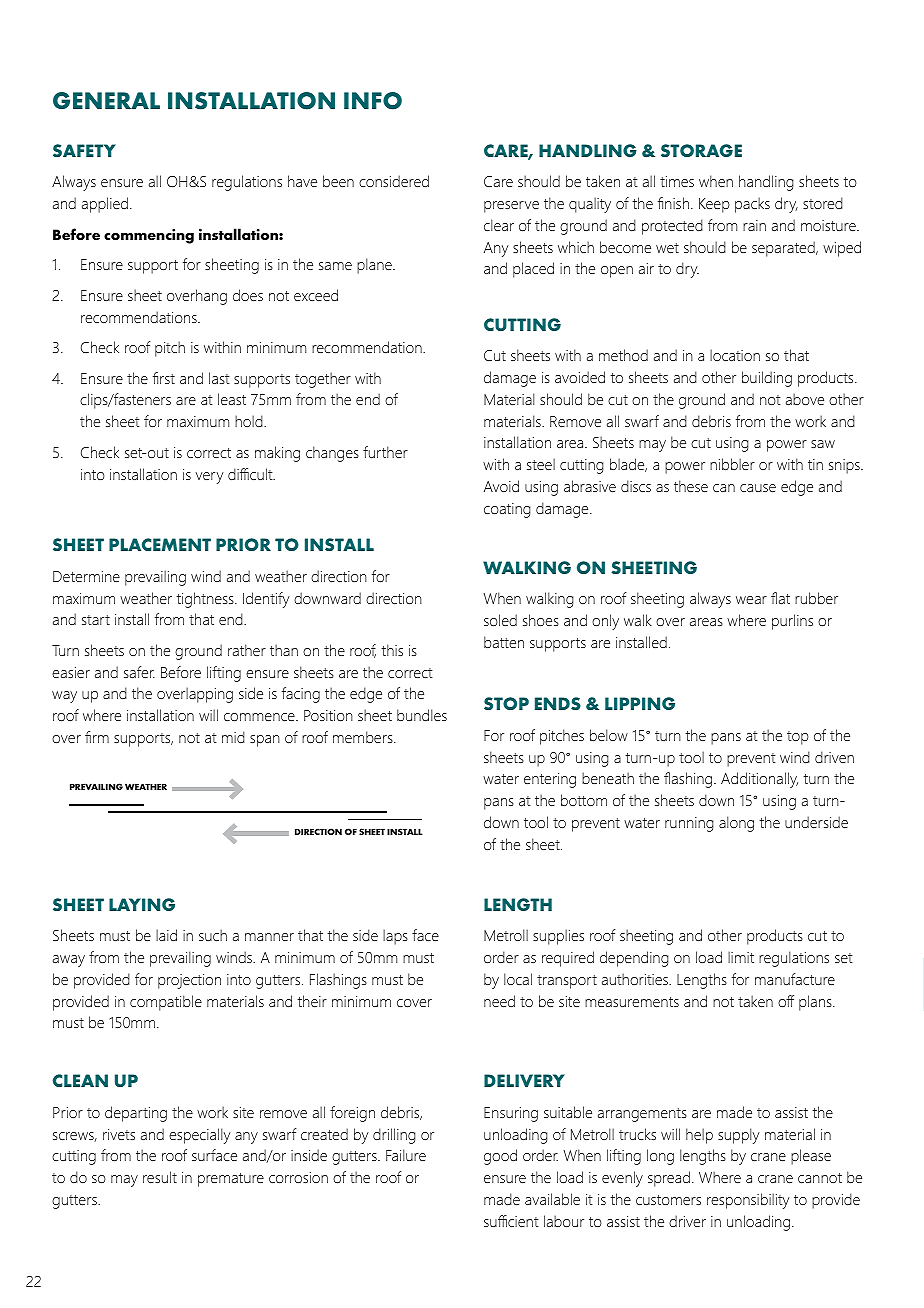 The image size is (924, 1308). What do you see at coordinates (500, 1157) in the screenshot?
I see `good` at bounding box center [500, 1157].
